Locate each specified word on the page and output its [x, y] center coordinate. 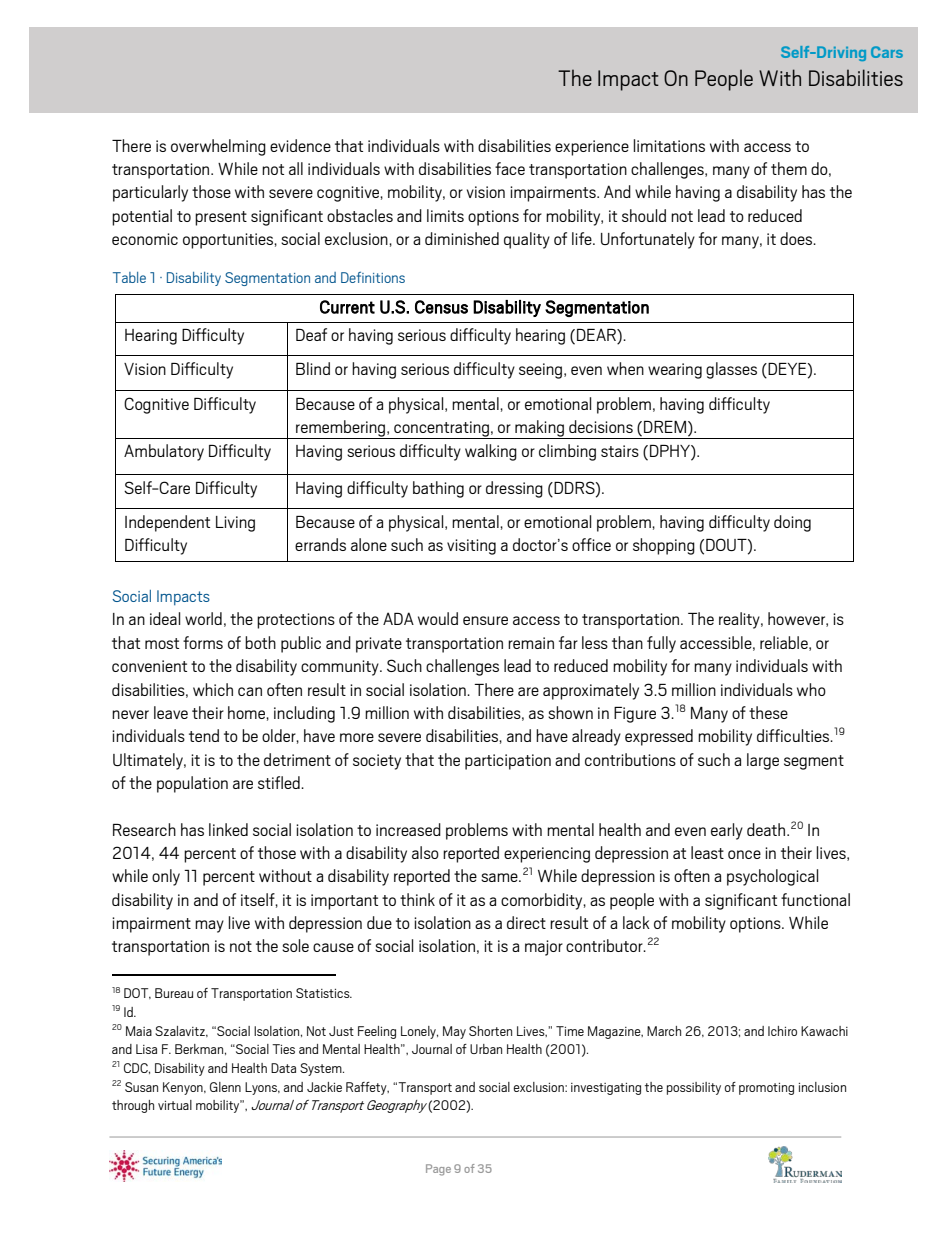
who [811, 689]
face [510, 168]
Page [438, 1170]
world [203, 618]
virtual [175, 1105]
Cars [887, 52]
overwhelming [218, 147]
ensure [485, 620]
